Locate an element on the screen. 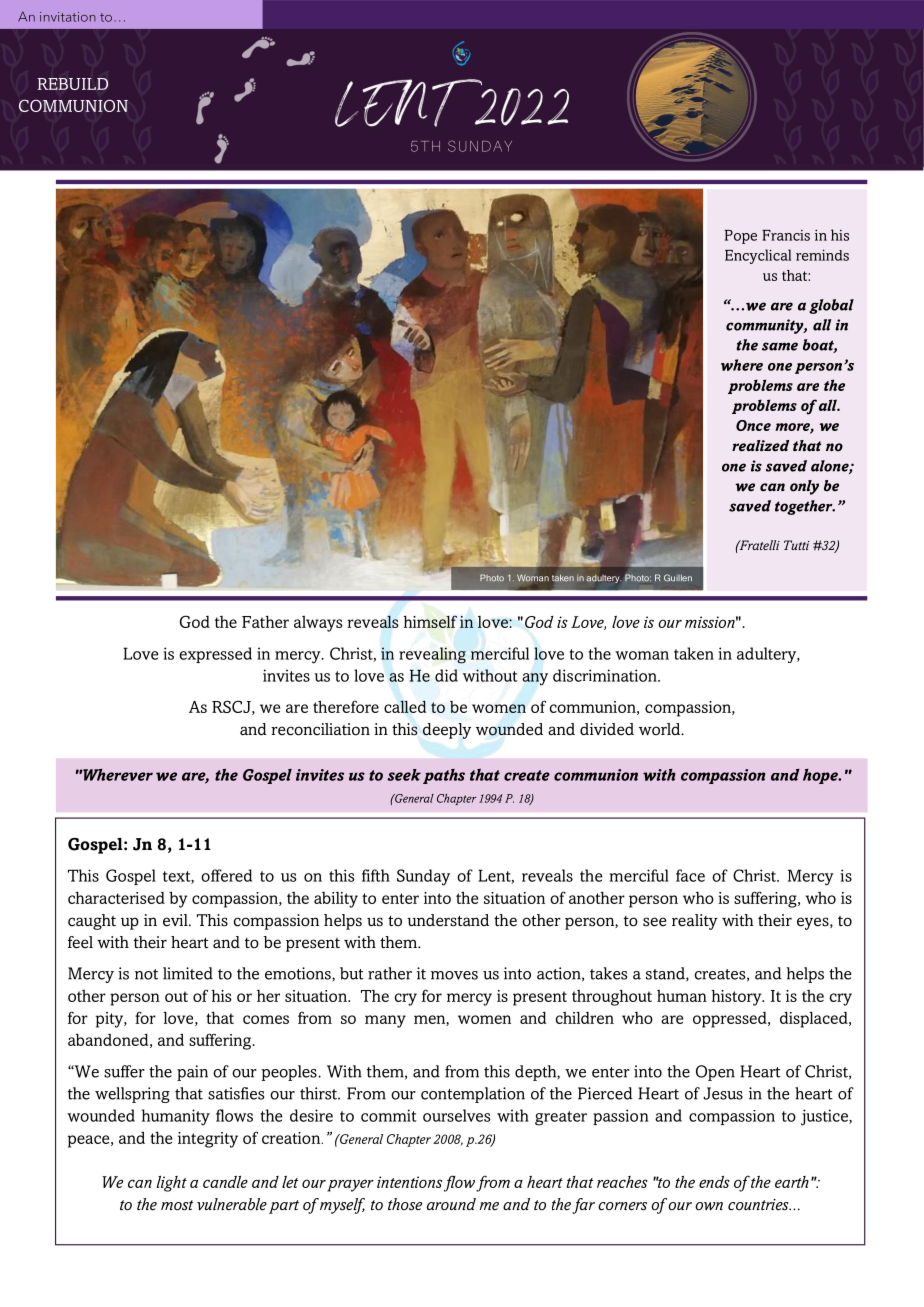  evil is located at coordinates (176, 920).
